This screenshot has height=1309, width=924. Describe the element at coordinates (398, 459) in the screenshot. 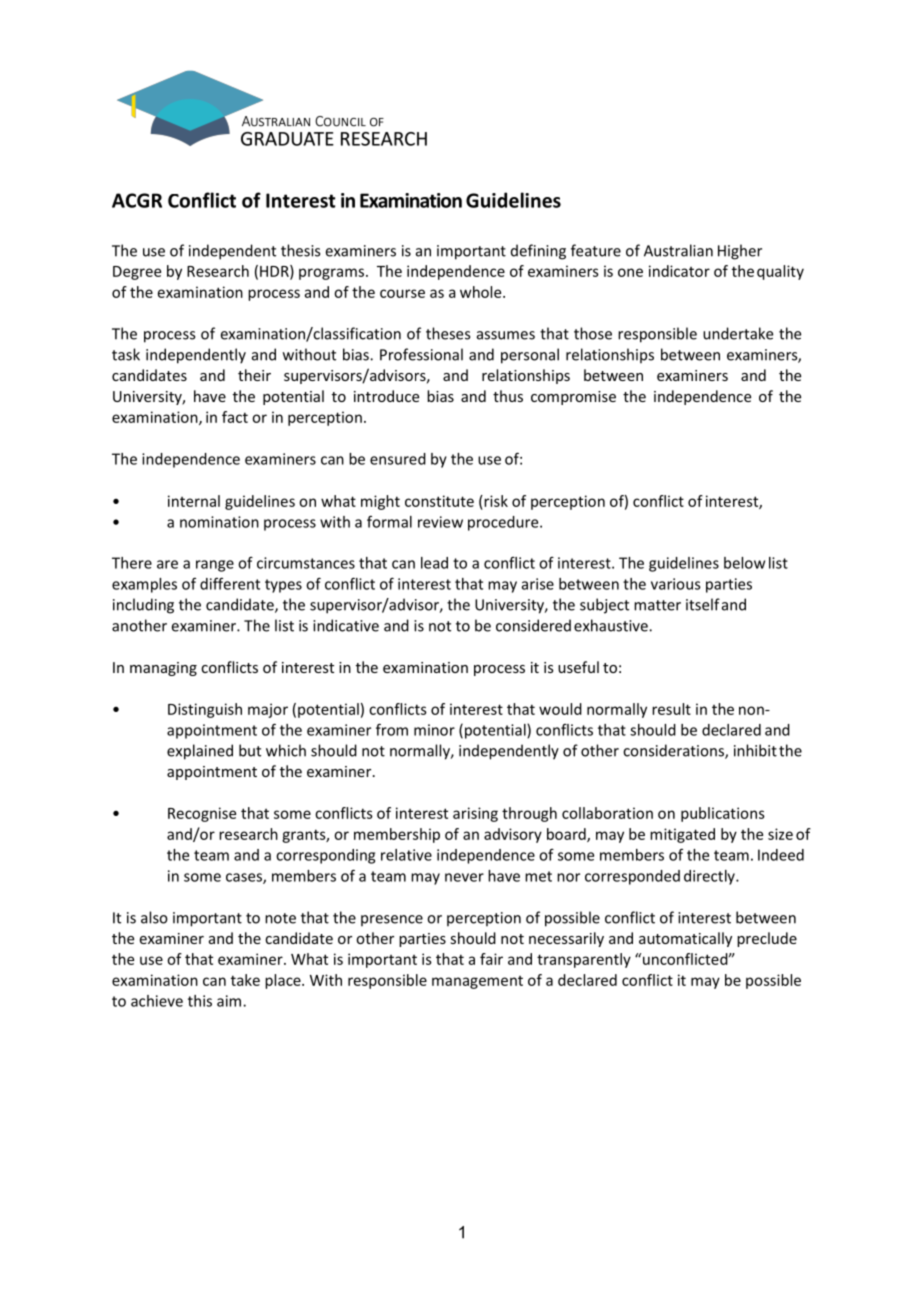

I see `ensured` at that location.
